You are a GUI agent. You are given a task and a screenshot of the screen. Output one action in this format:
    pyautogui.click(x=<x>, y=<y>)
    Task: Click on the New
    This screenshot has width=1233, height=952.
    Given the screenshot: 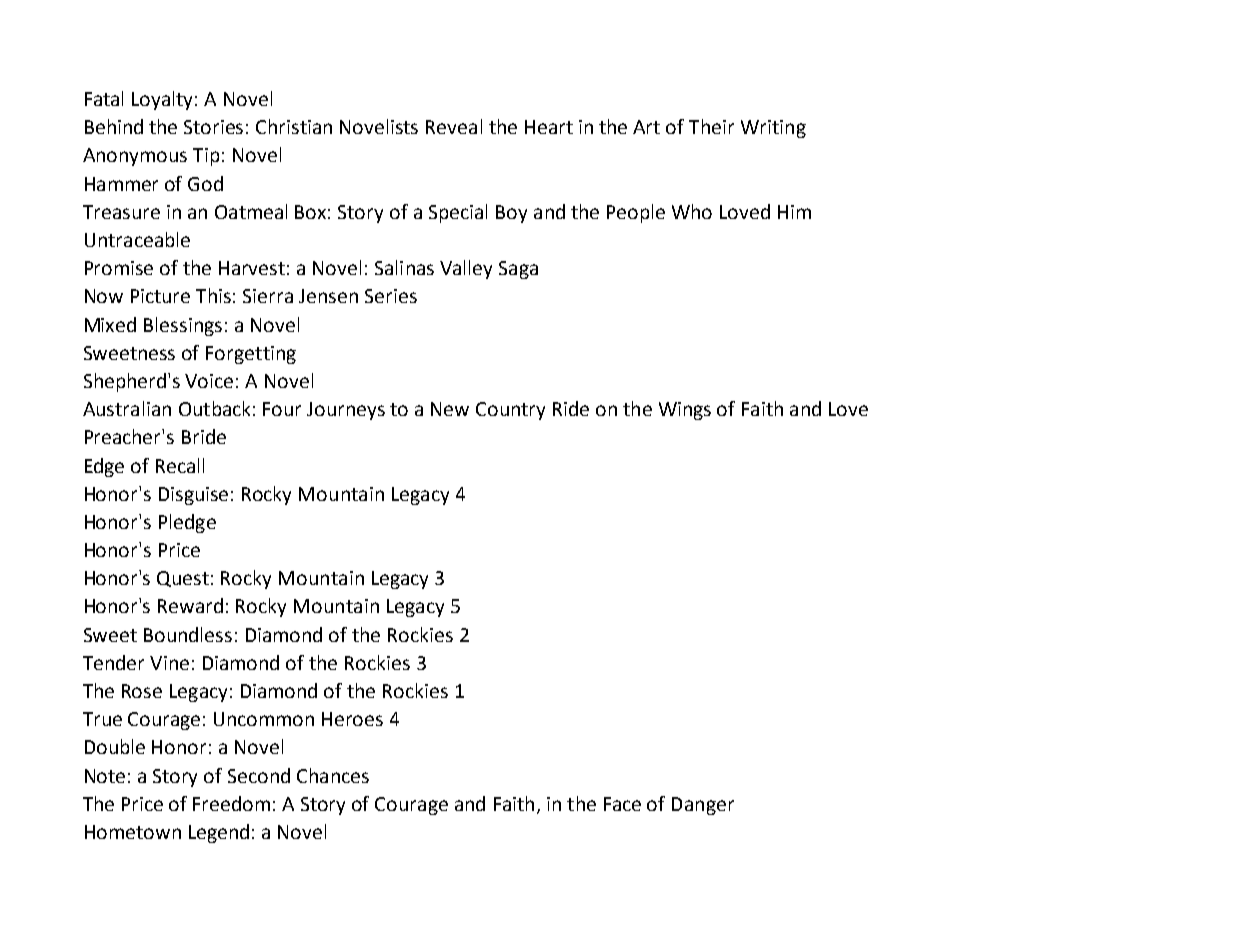 What is the action you would take?
    pyautogui.click(x=450, y=409)
